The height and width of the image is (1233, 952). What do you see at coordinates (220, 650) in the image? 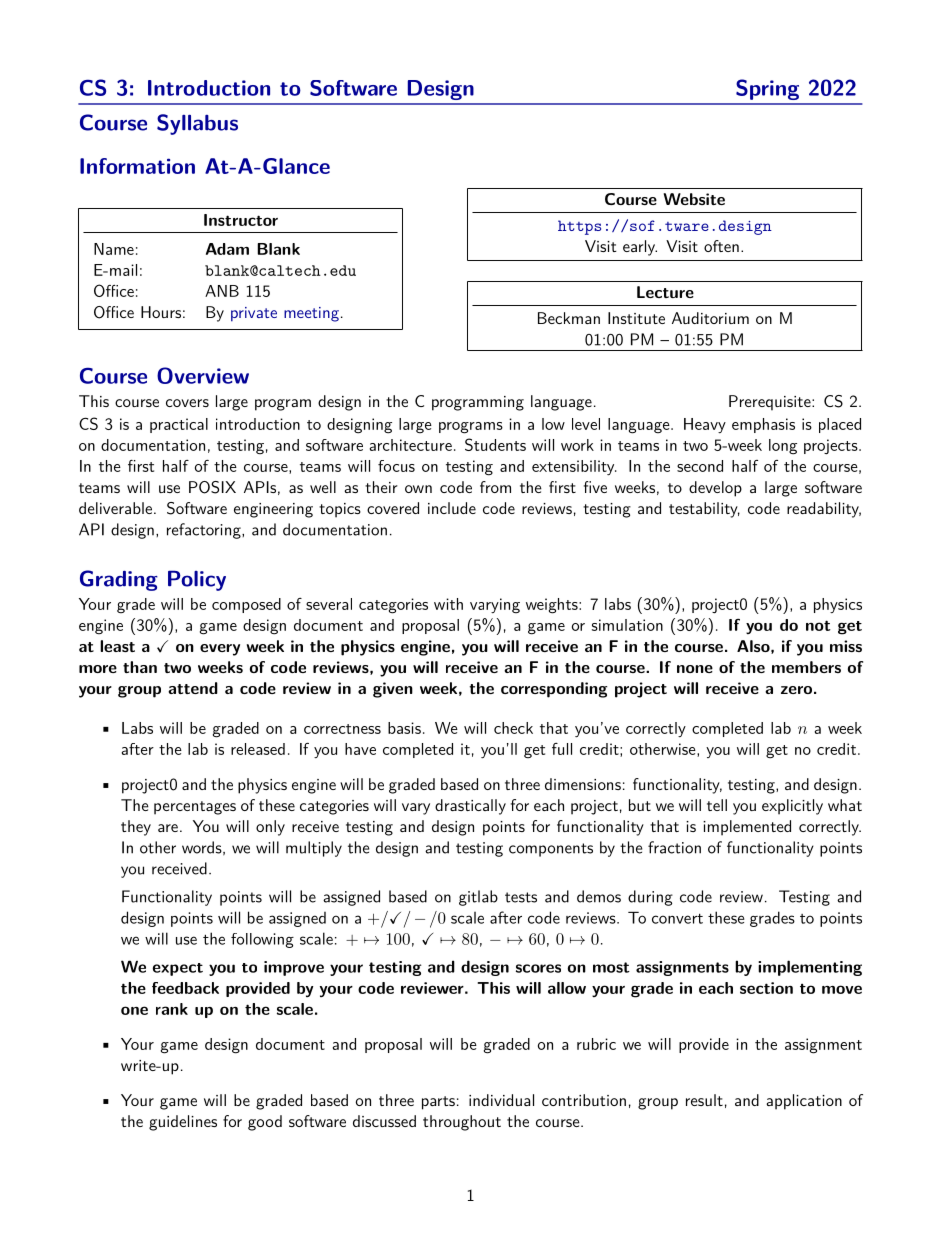
I see `every` at bounding box center [220, 650].
